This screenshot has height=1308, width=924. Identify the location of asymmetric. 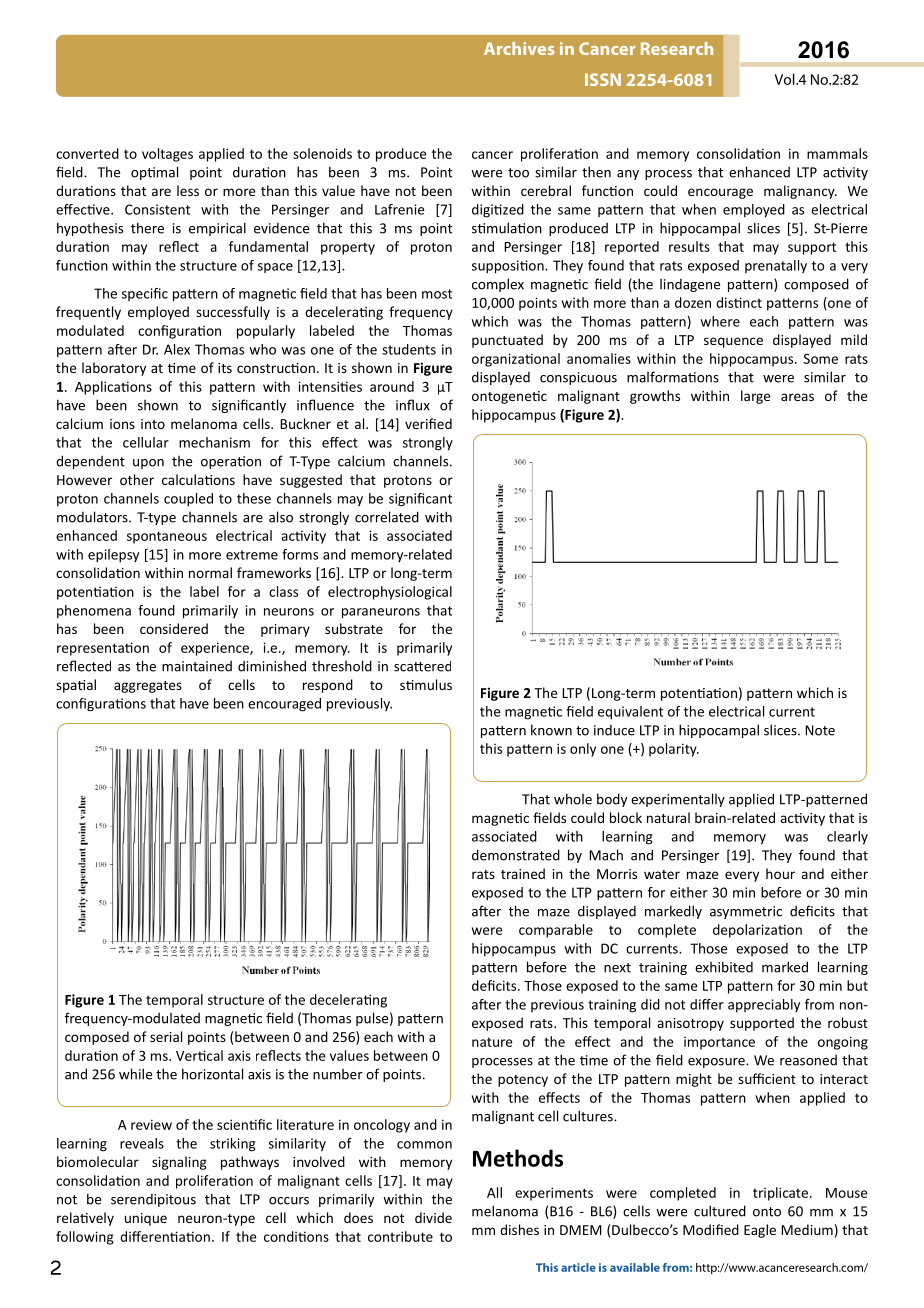
(746, 912).
